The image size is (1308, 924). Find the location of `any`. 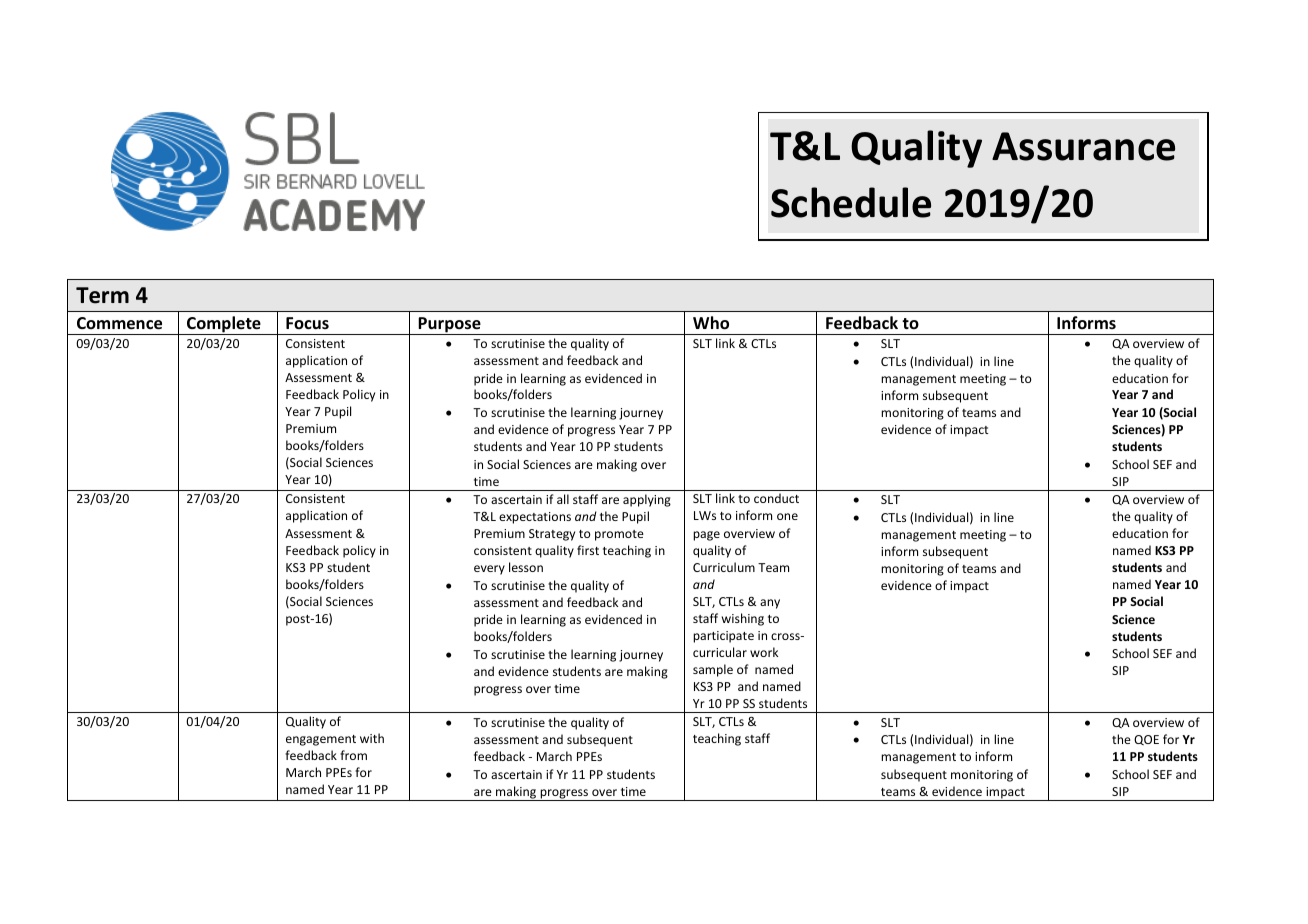

any is located at coordinates (770, 604).
